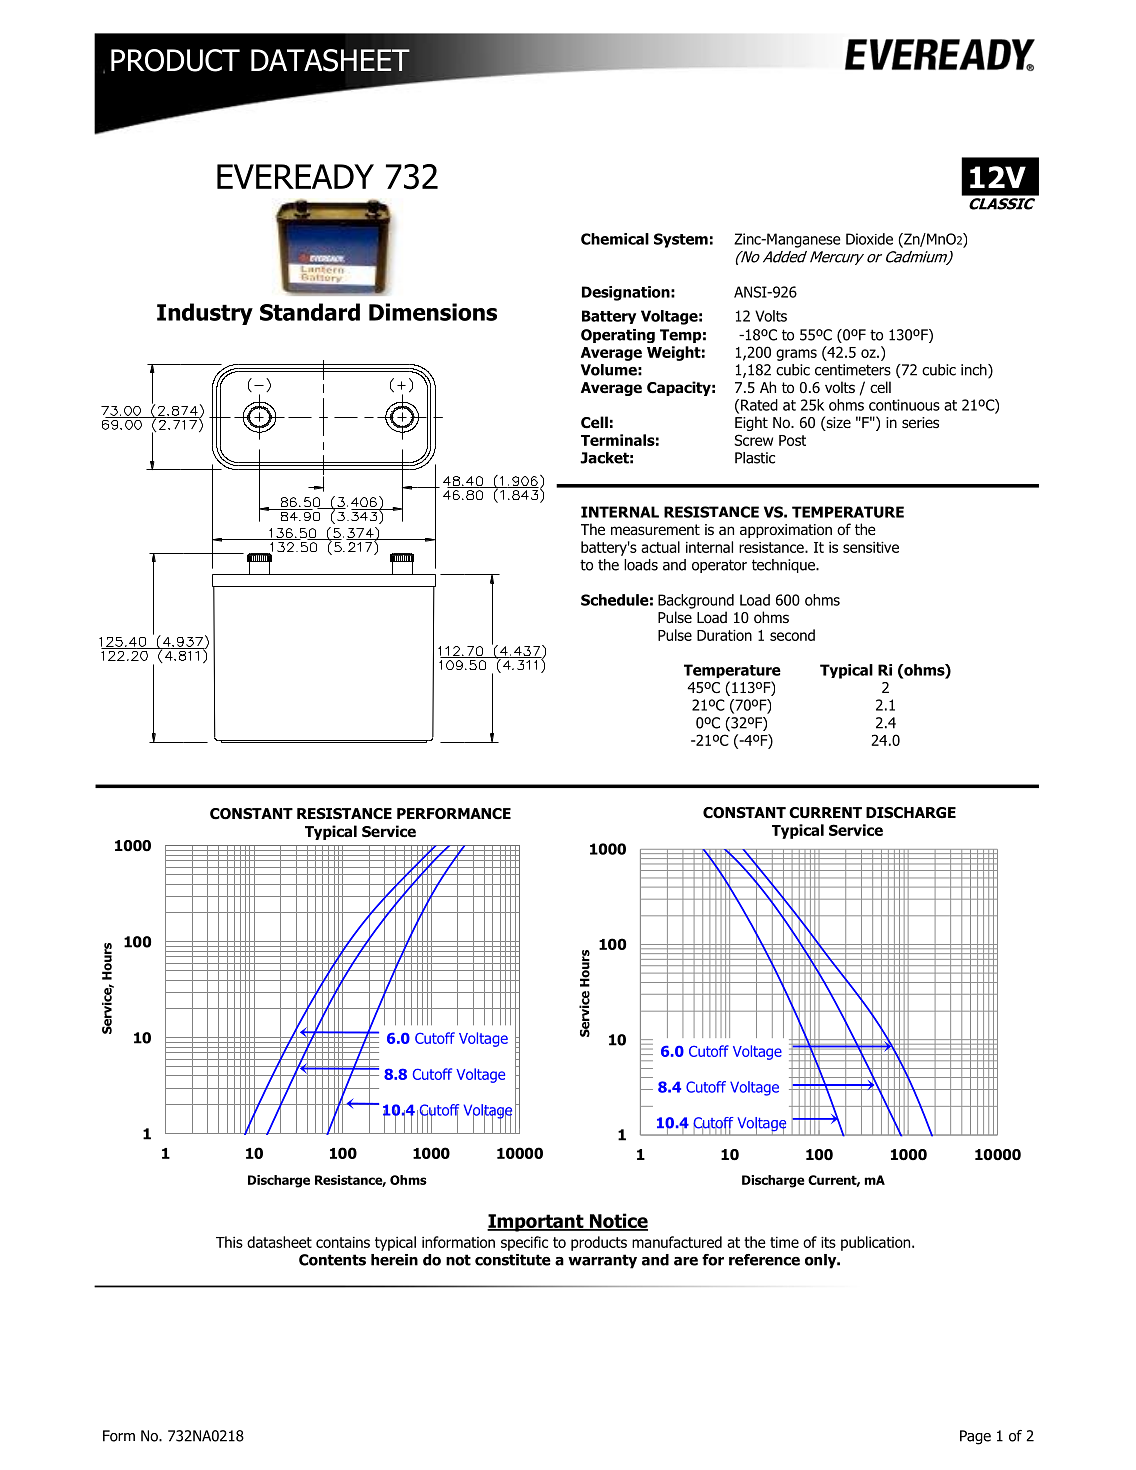 The image size is (1136, 1470). I want to click on its, so click(828, 1242).
